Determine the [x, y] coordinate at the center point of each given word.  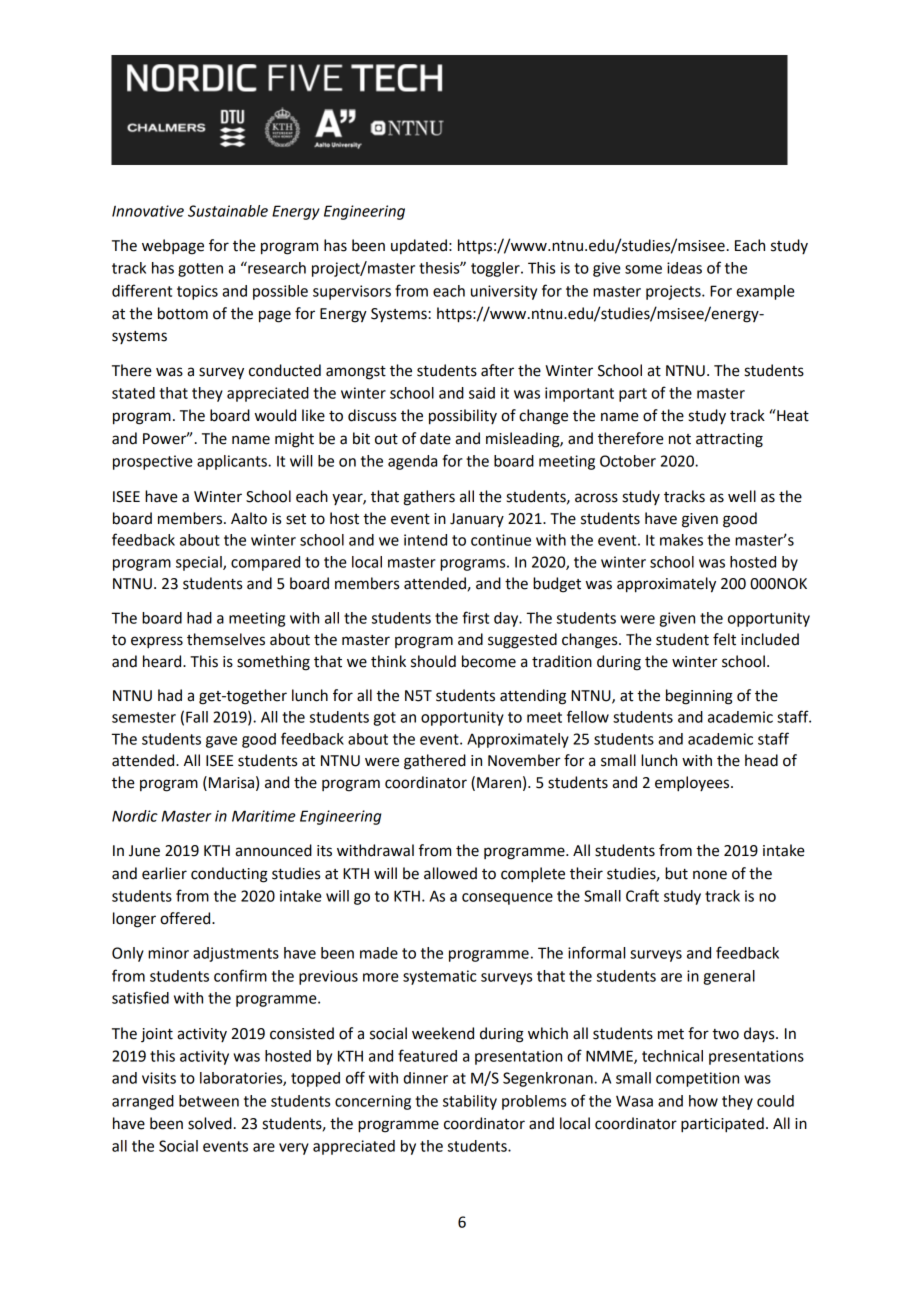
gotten [200, 270]
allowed [450, 873]
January [477, 520]
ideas [684, 268]
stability [470, 1102]
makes [681, 540]
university [504, 292]
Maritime [264, 816]
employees [693, 784]
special [200, 563]
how [703, 1101]
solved [210, 1123]
